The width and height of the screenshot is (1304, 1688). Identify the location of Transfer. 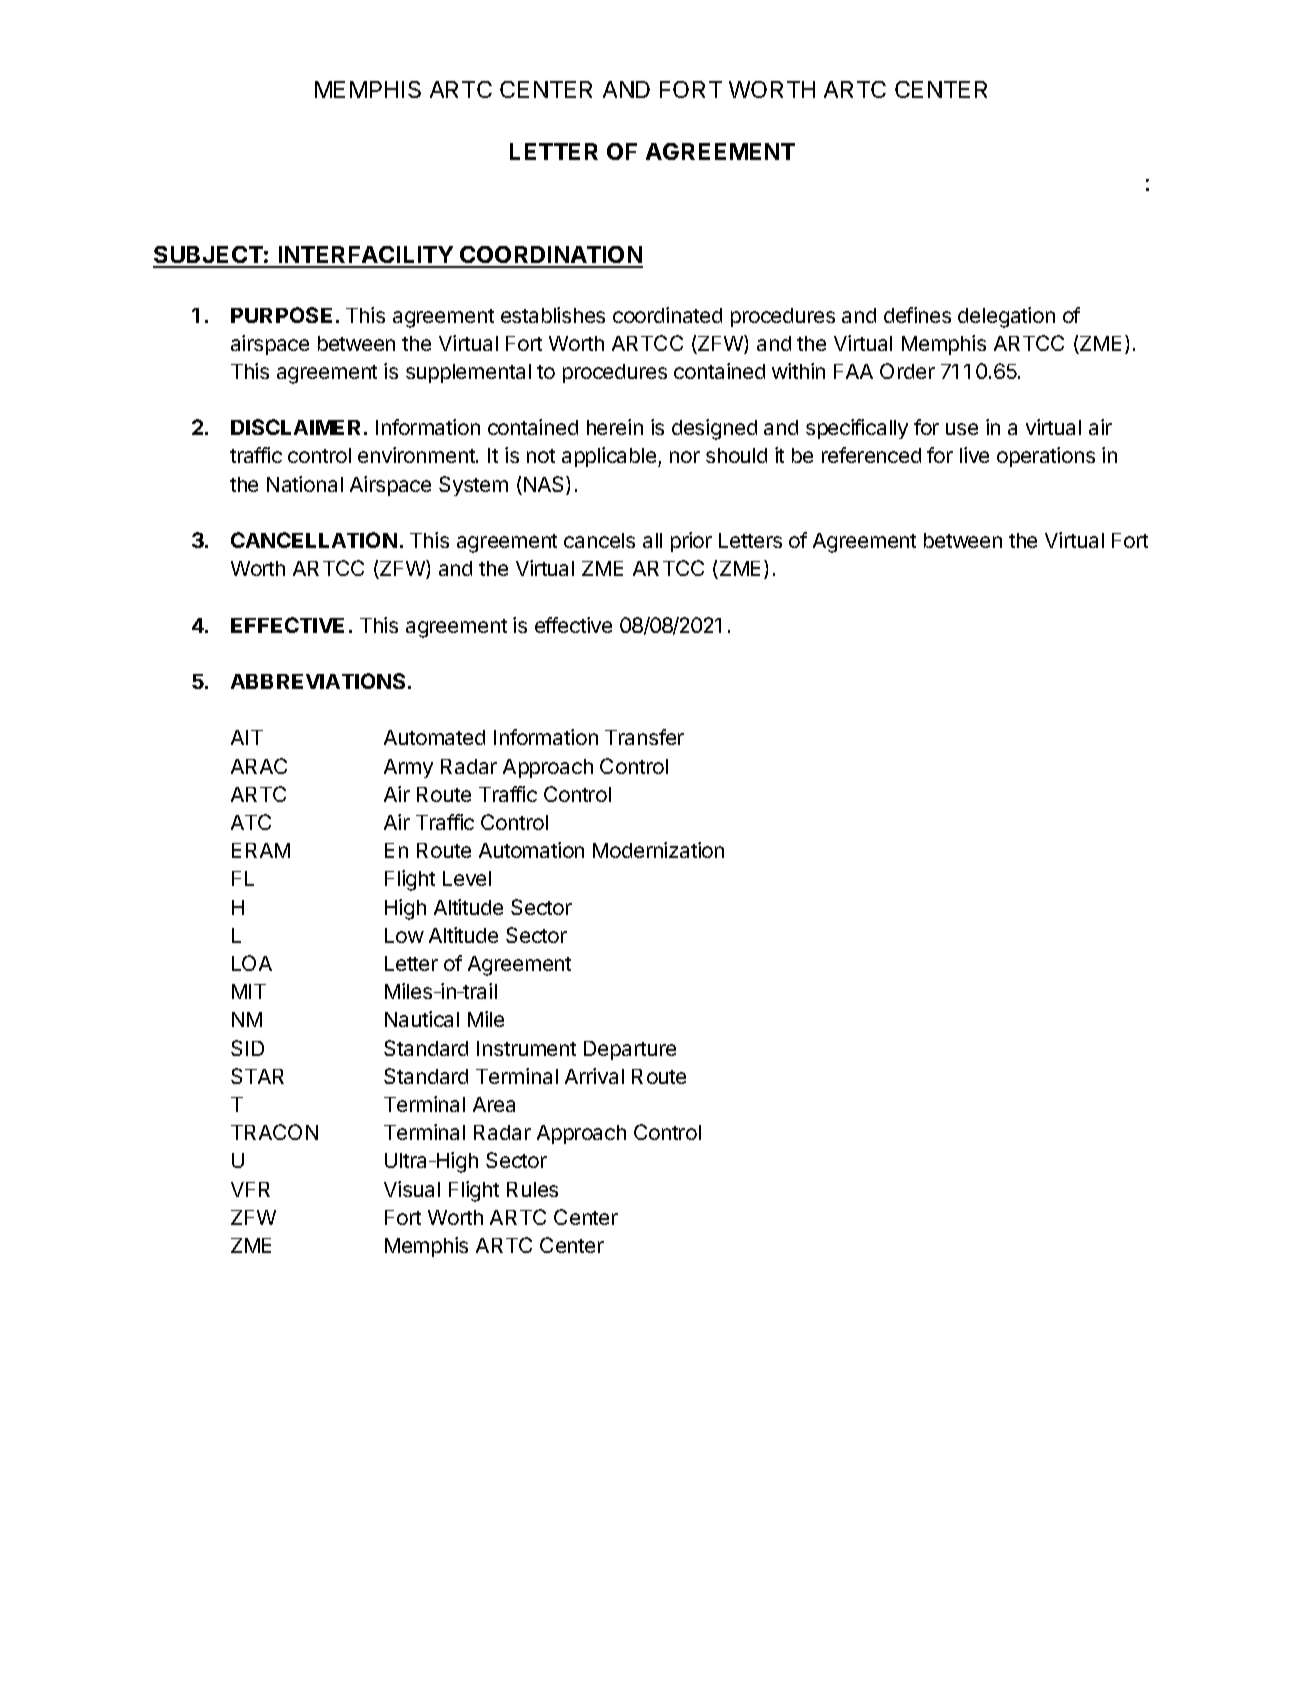
(644, 737).
